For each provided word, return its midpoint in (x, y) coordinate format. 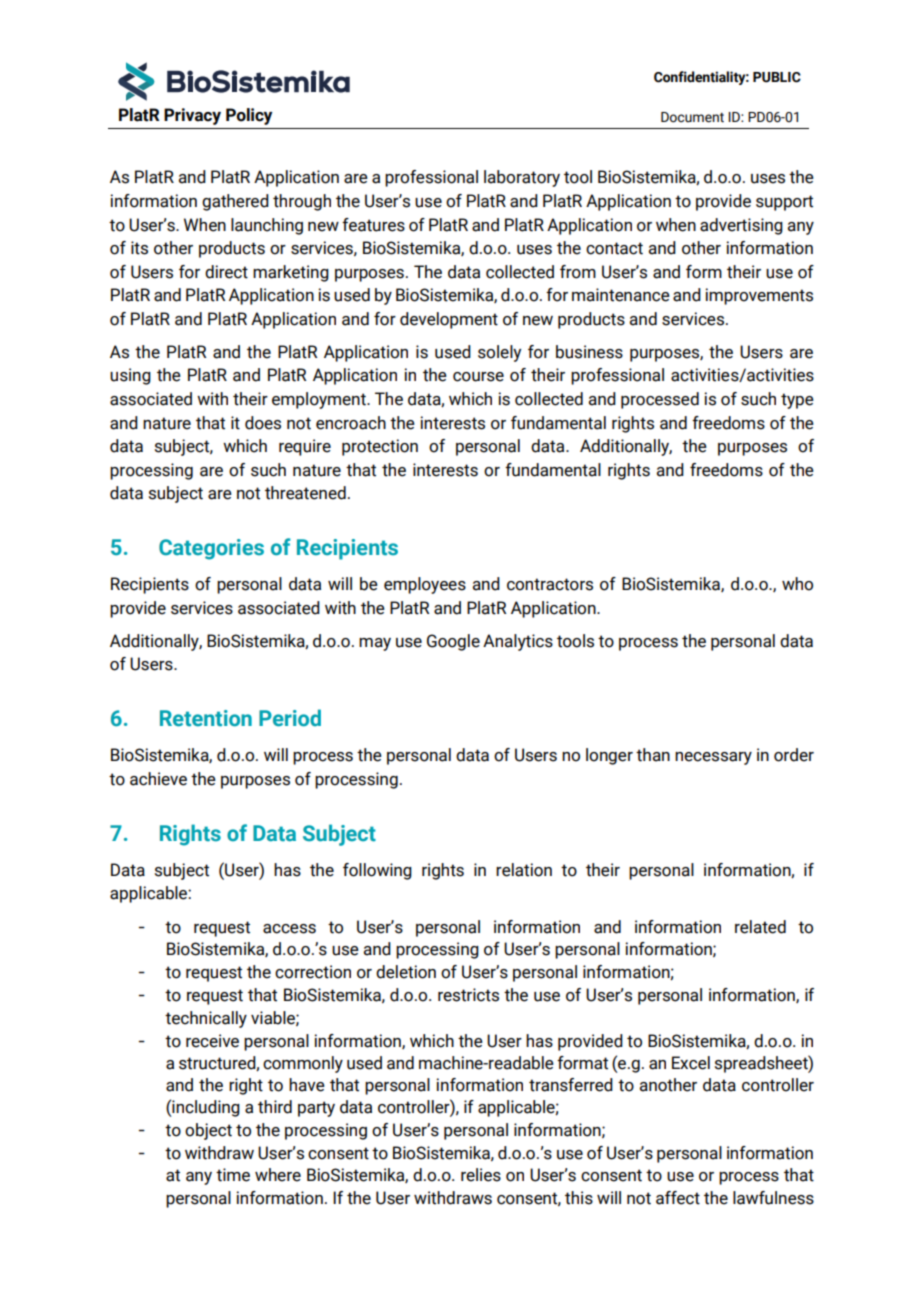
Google (453, 642)
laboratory (522, 178)
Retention (206, 718)
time (233, 1175)
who (797, 584)
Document (692, 117)
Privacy (192, 116)
